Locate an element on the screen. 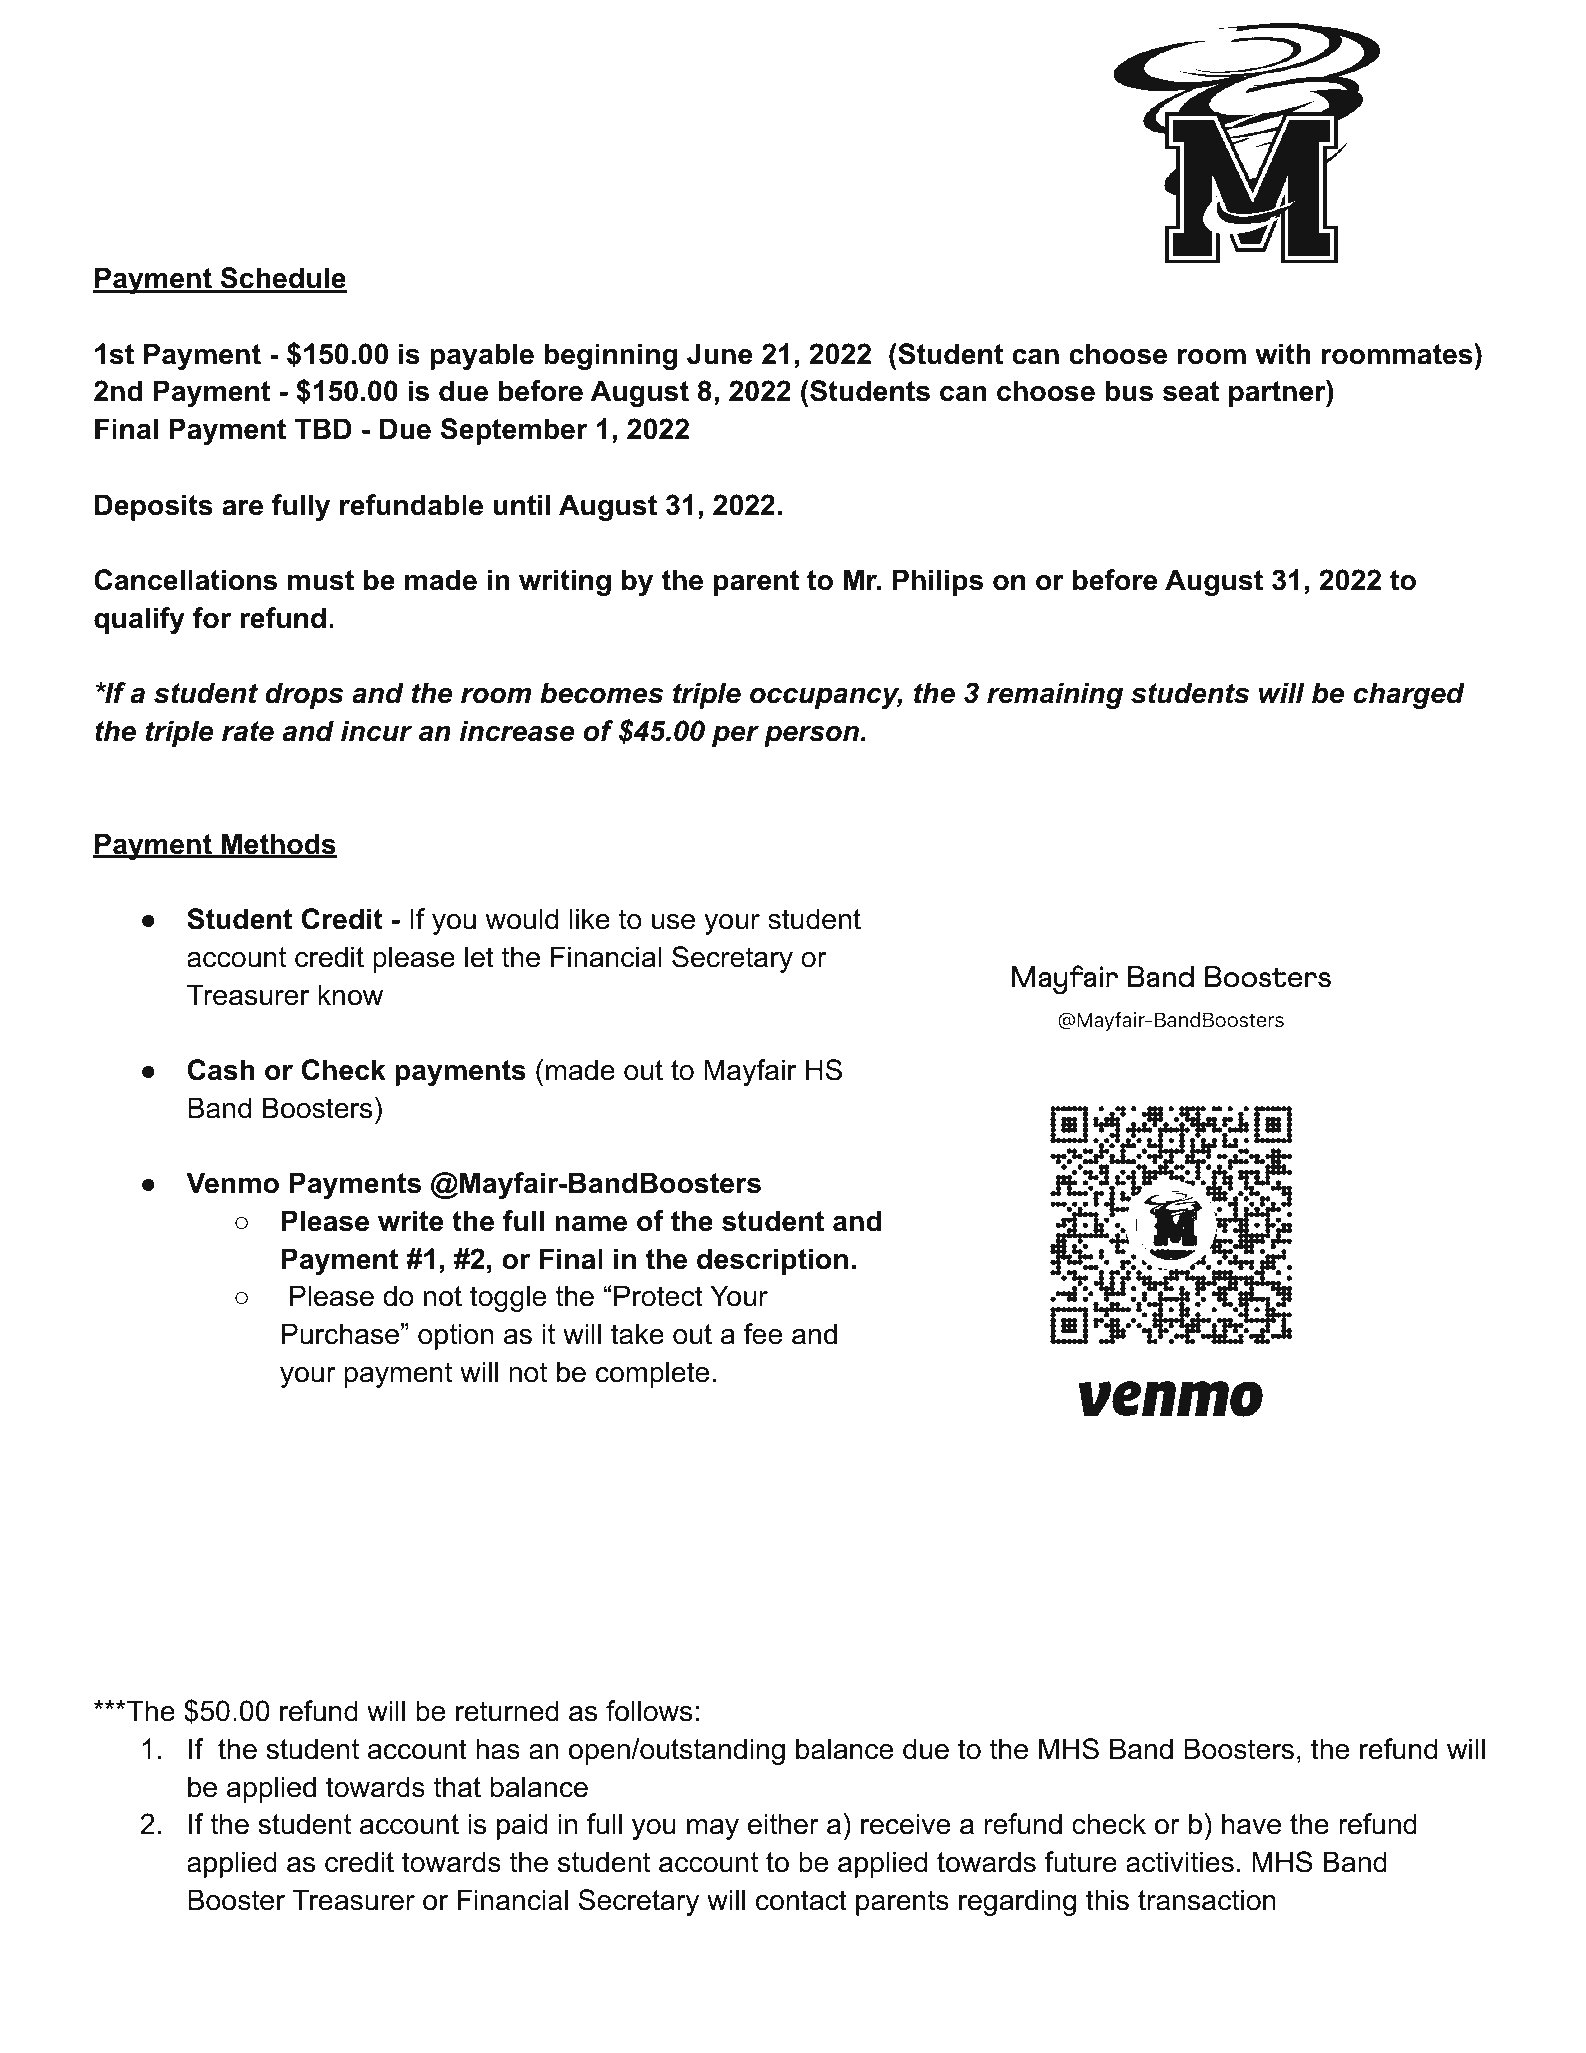  with is located at coordinates (1283, 354).
